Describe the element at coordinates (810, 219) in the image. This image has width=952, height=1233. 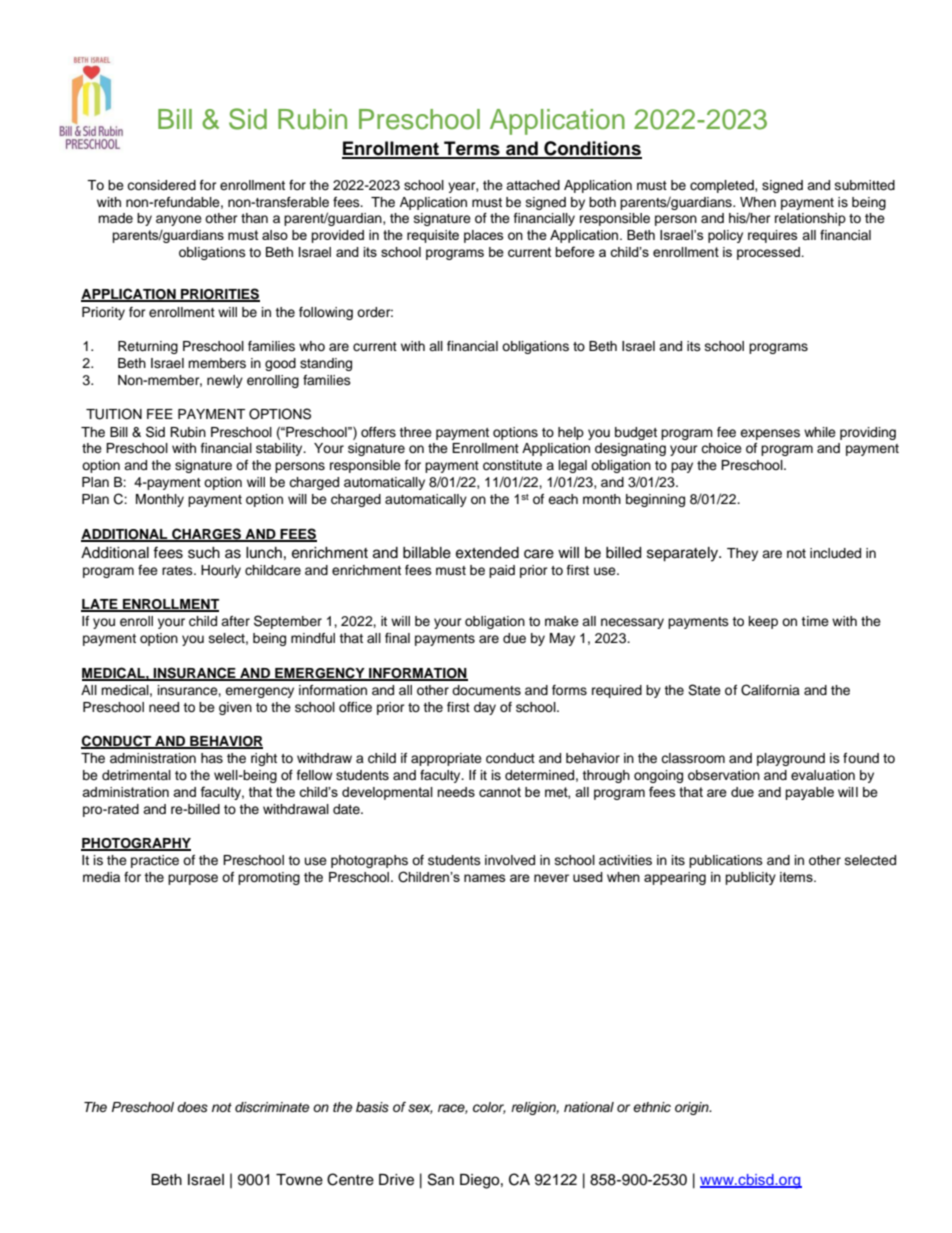
I see `relationship` at that location.
